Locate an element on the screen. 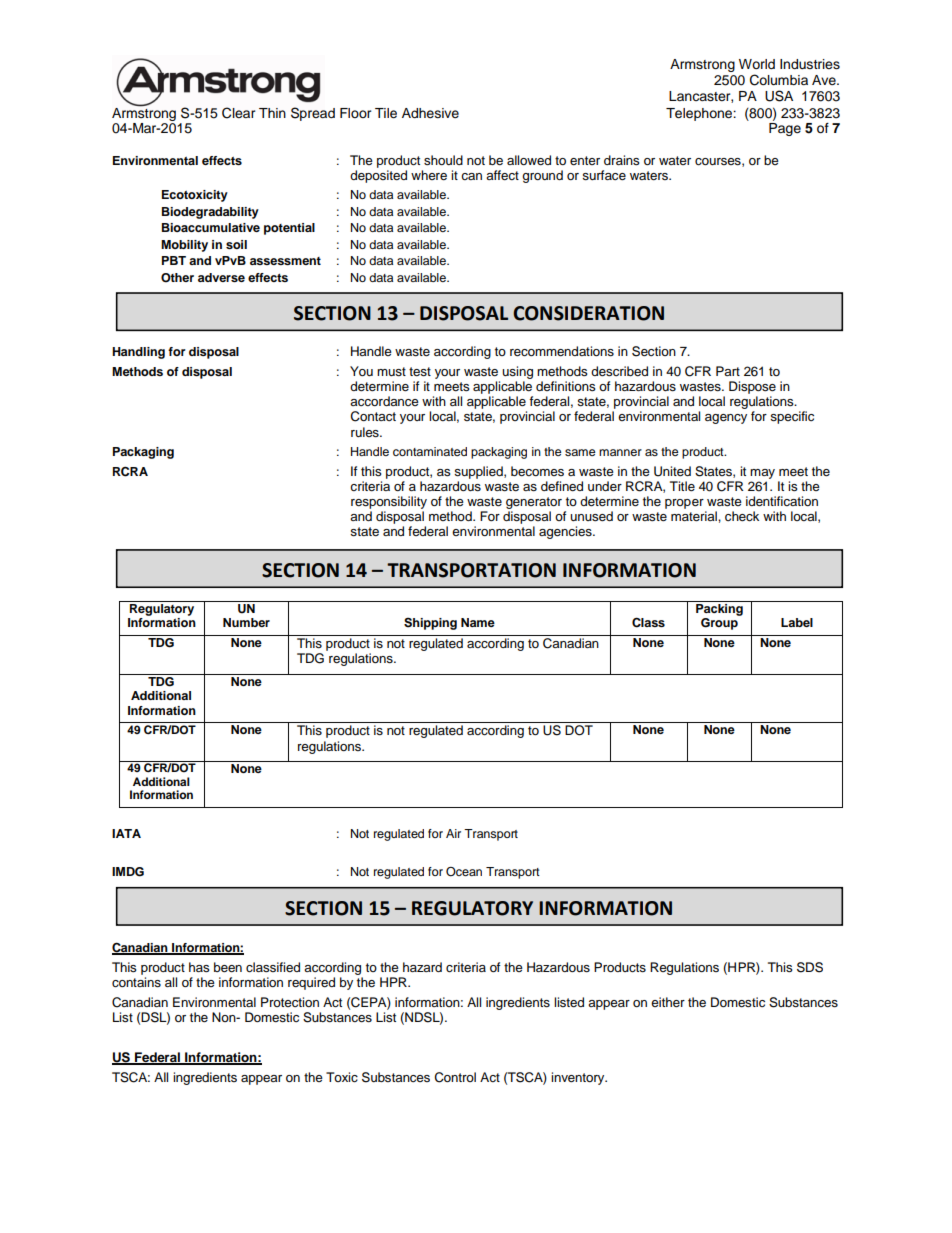 The image size is (952, 1233). Clear is located at coordinates (239, 113).
